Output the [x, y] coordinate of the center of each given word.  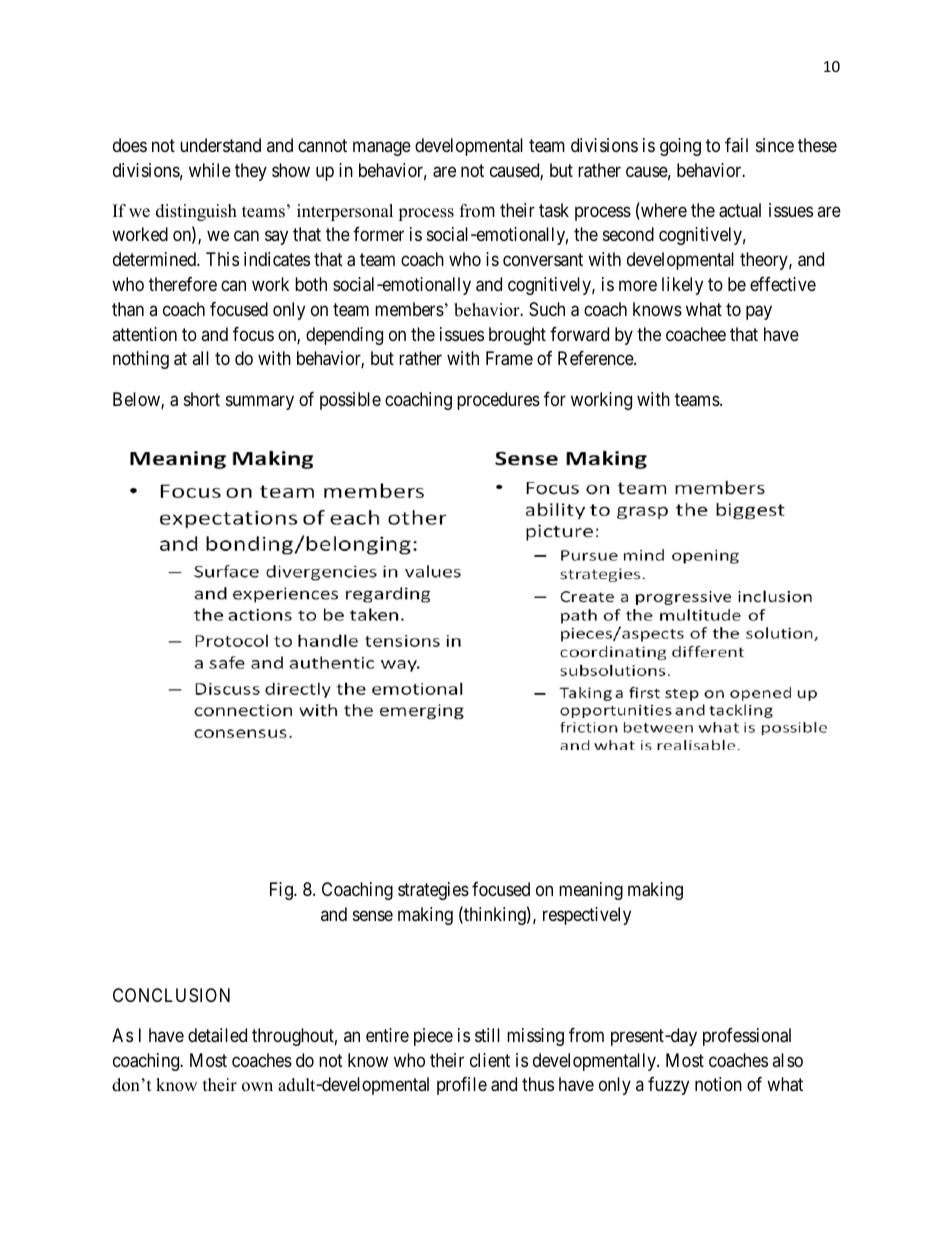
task [554, 210]
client [490, 1060]
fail [736, 145]
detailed [217, 1035]
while [210, 170]
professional [747, 1037]
